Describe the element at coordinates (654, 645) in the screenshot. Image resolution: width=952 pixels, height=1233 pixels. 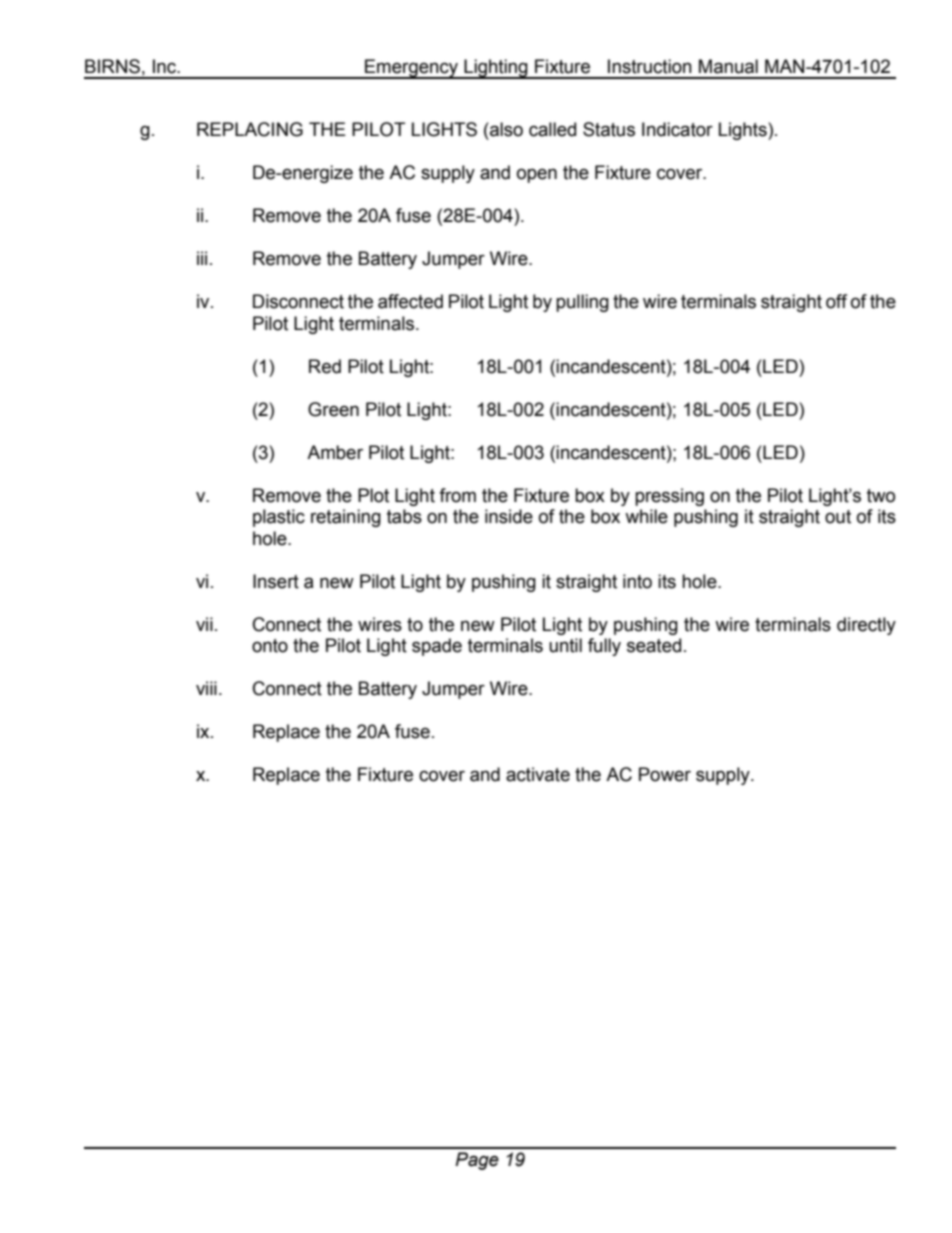
I see `seated` at that location.
